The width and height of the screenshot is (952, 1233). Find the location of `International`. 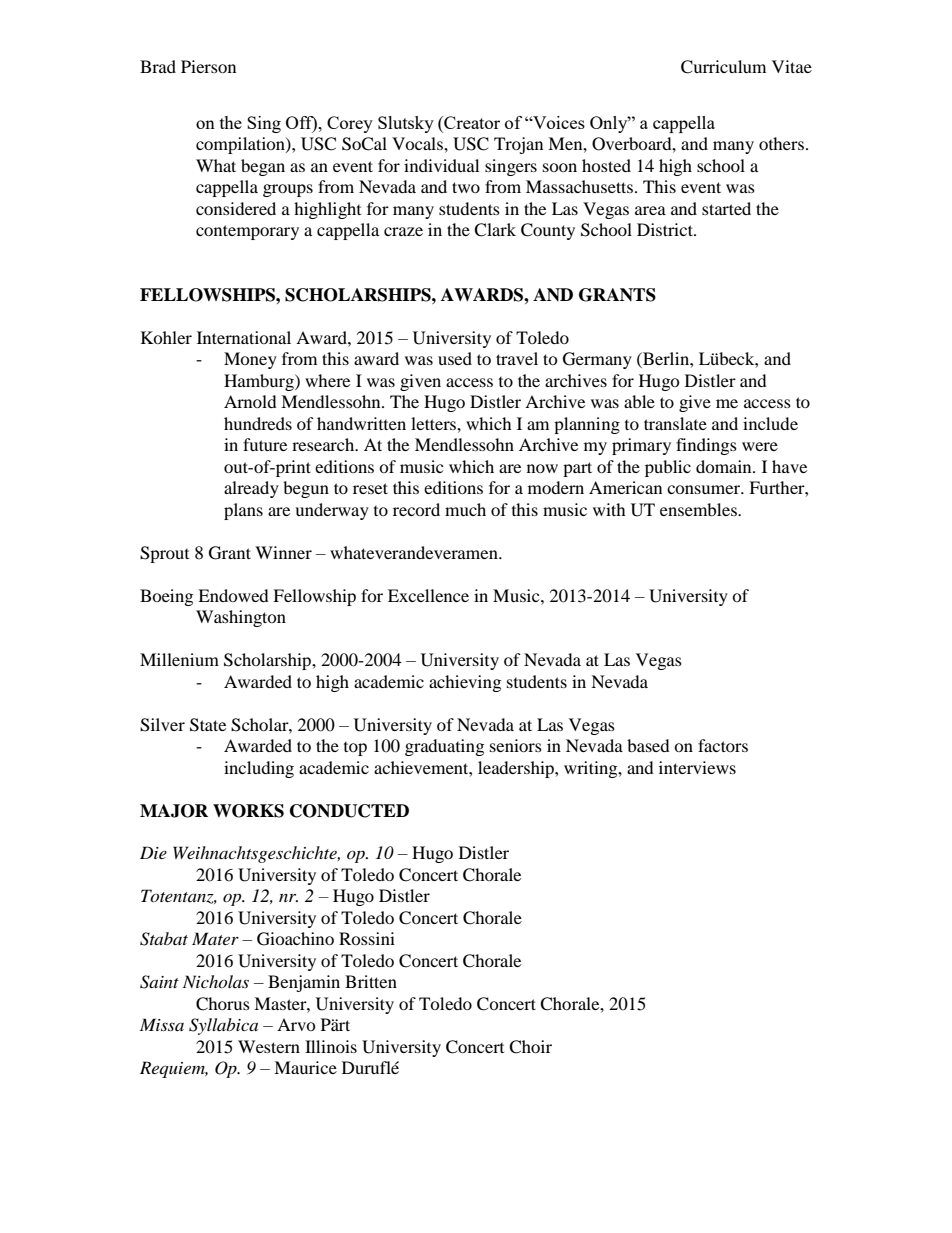

International is located at coordinates (244, 337).
